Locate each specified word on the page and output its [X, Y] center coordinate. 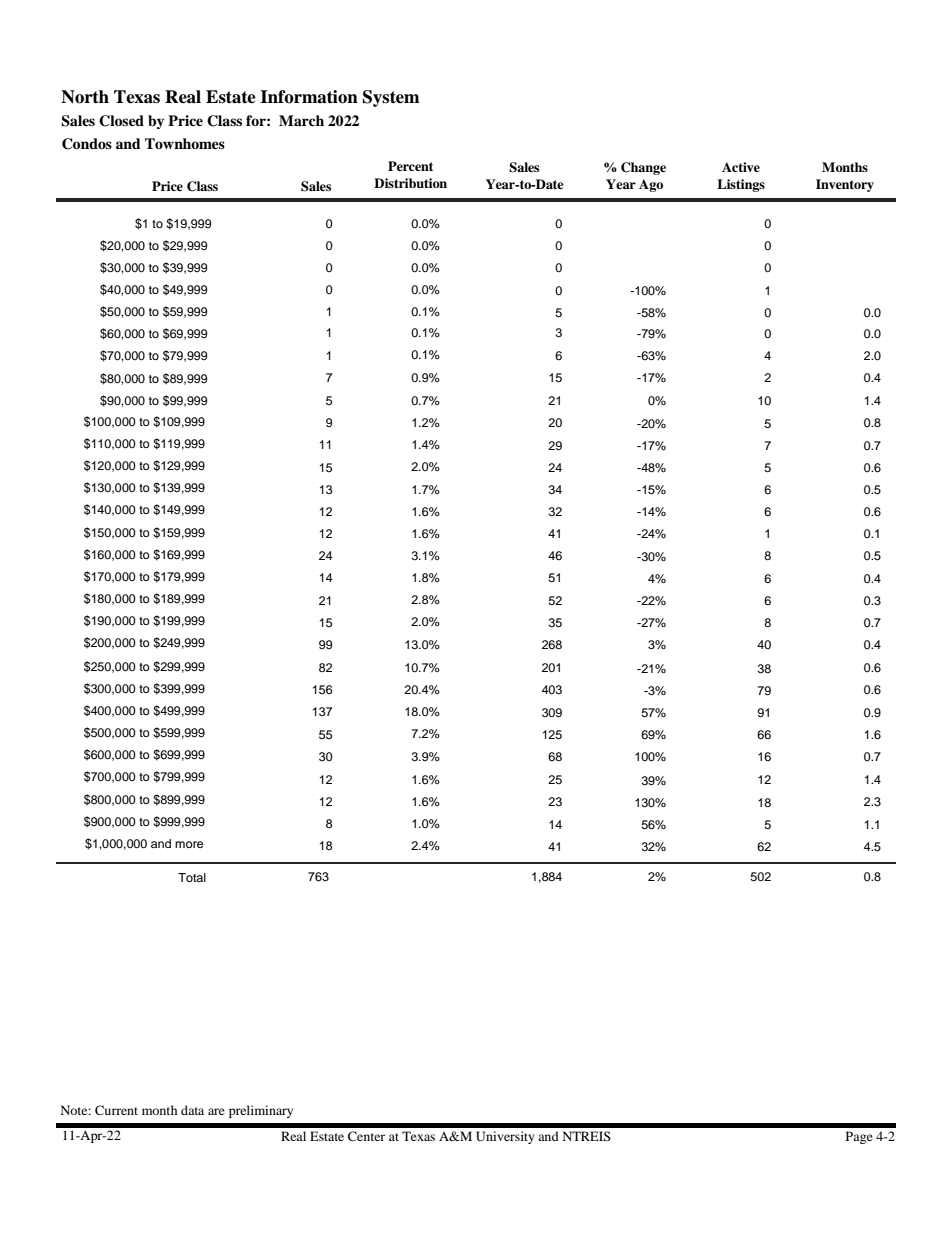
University [505, 1137]
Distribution [410, 183]
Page [859, 1137]
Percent [410, 166]
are [216, 1111]
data [192, 1110]
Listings [741, 185]
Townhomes [185, 143]
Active [741, 167]
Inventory [845, 185]
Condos [87, 144]
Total [192, 877]
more [189, 844]
